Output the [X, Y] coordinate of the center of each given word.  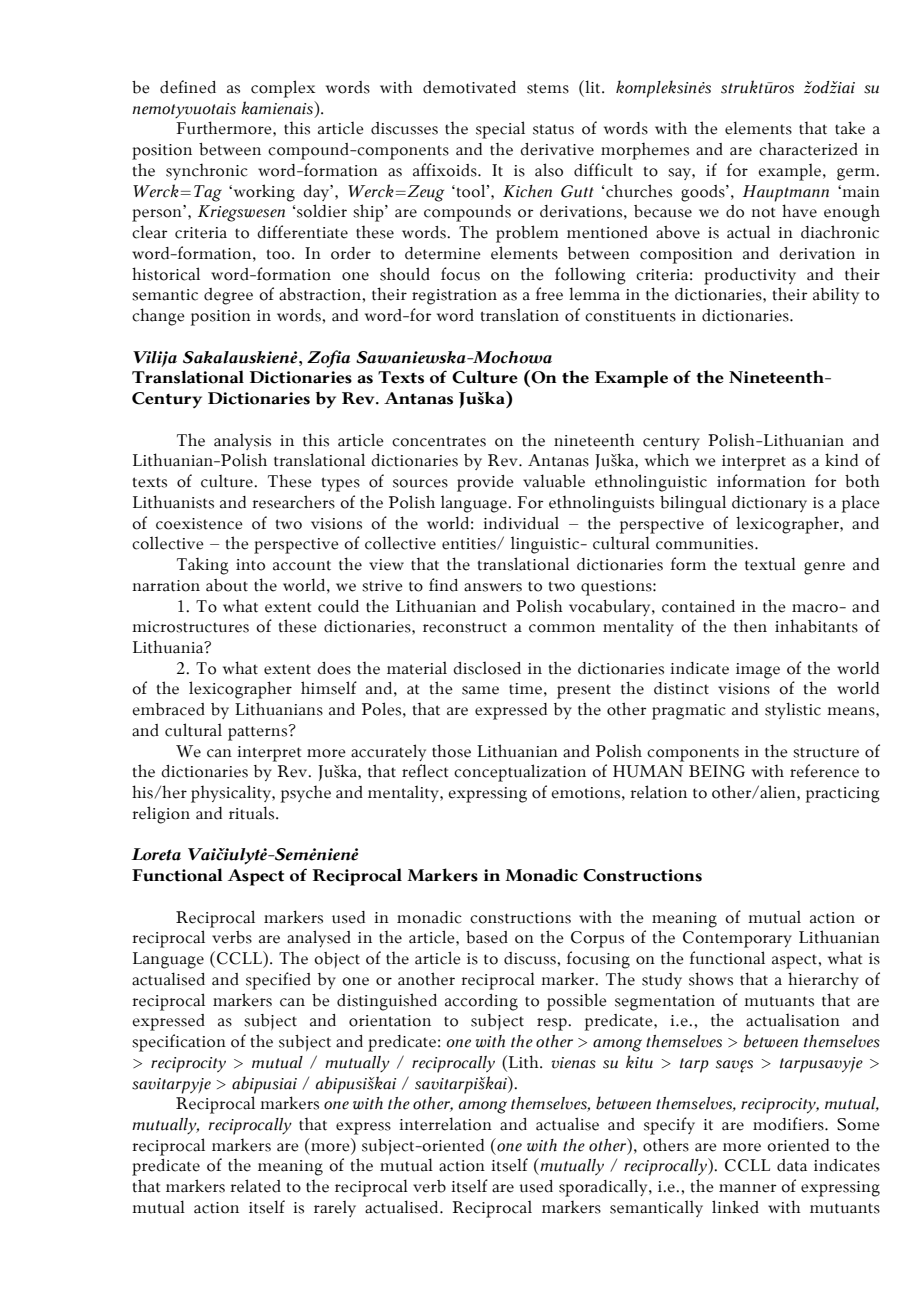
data [792, 1165]
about [227, 585]
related [255, 1186]
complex [283, 89]
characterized [808, 149]
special [500, 130]
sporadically [604, 1188]
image [758, 671]
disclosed [487, 668]
